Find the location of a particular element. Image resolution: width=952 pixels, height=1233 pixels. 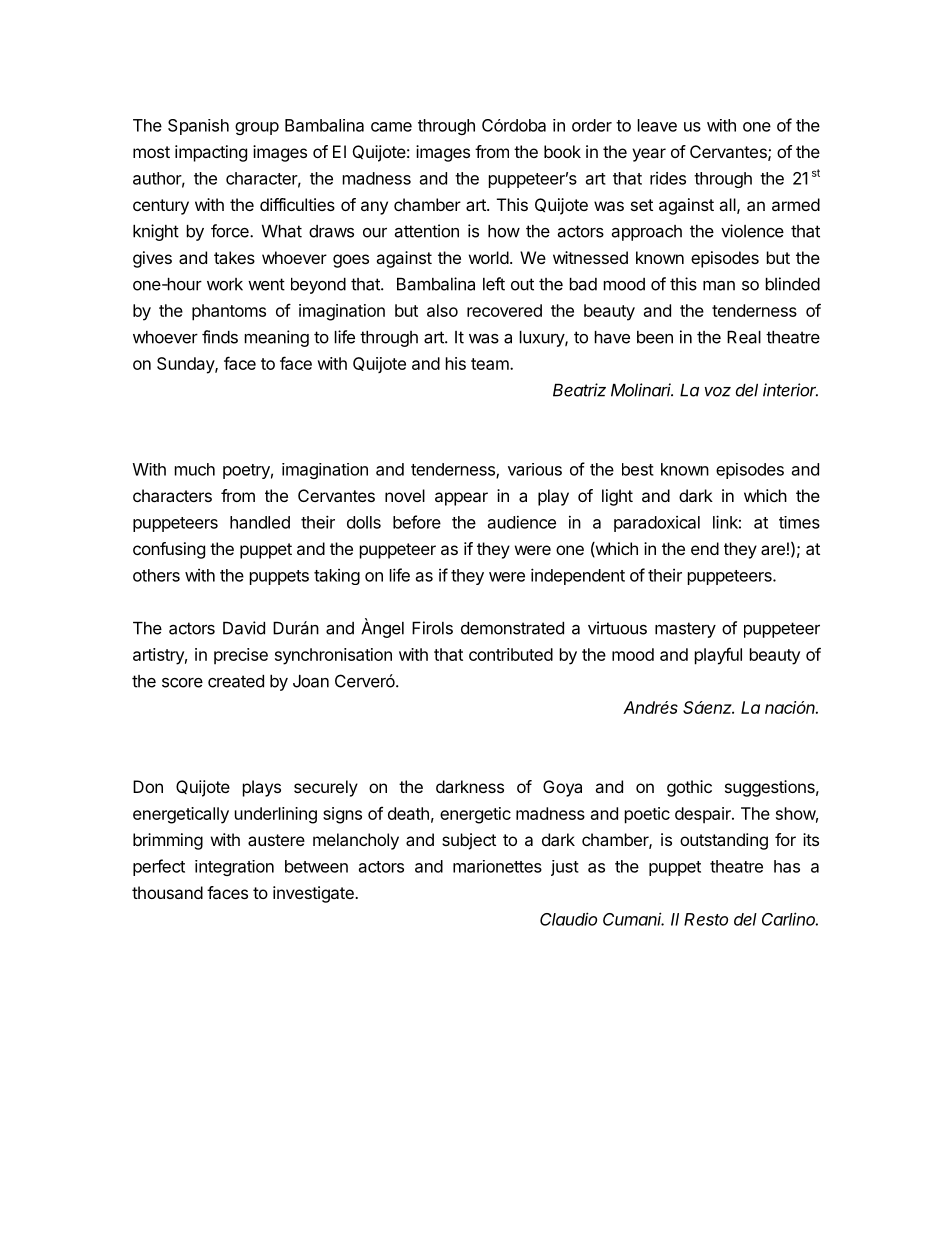

marionettes is located at coordinates (497, 866).
